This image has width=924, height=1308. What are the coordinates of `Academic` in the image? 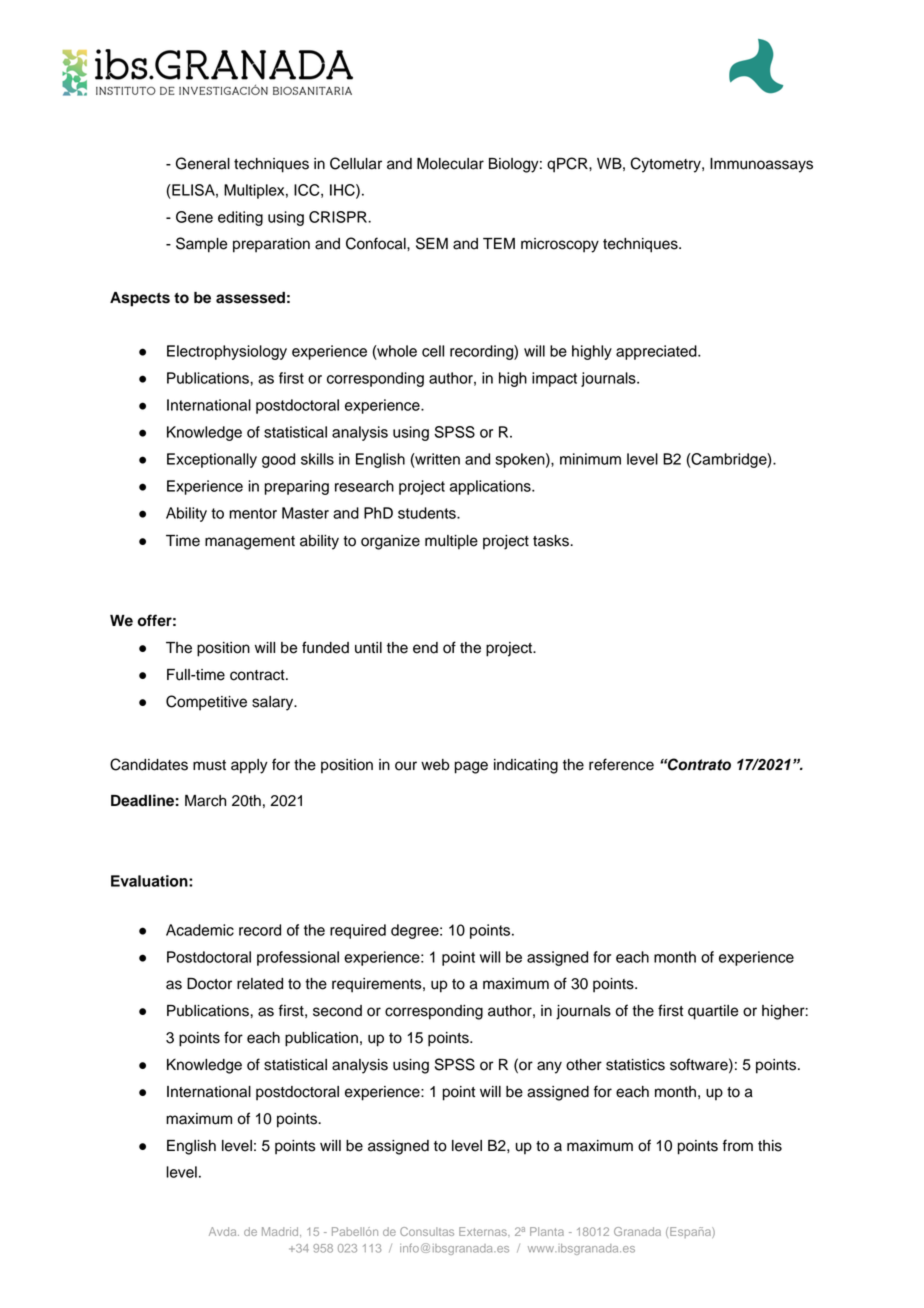 It's located at (200, 930).
